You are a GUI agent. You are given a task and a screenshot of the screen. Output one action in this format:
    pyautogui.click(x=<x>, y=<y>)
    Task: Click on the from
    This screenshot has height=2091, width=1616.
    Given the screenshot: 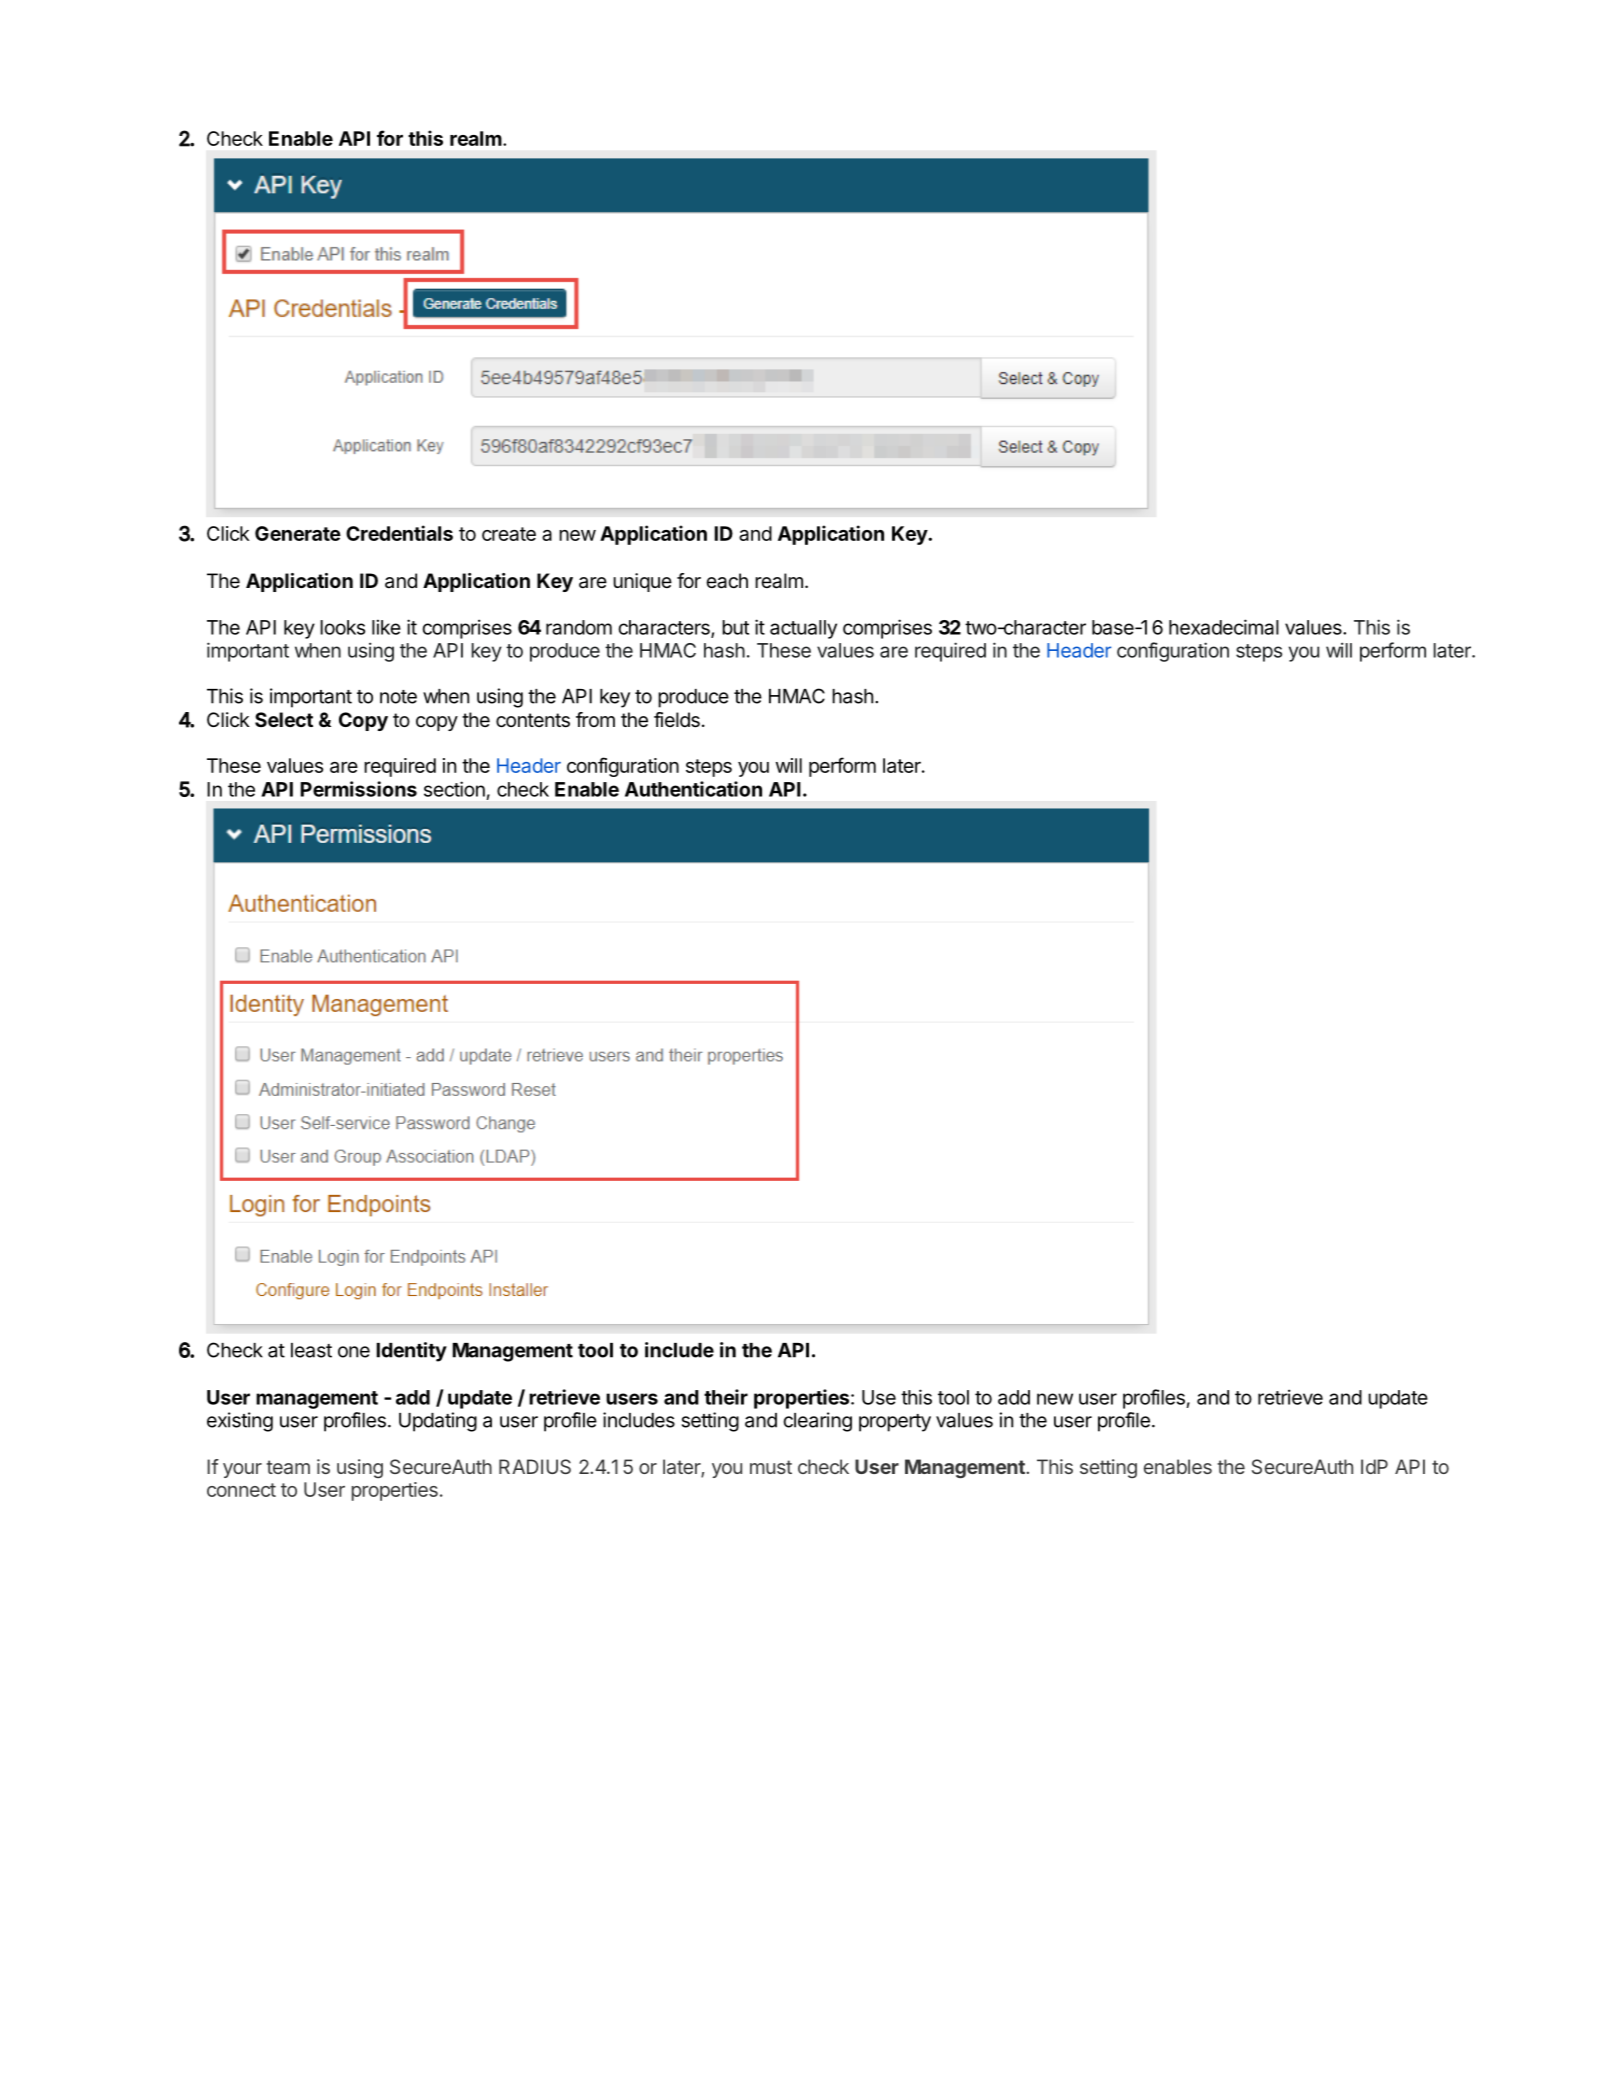 What is the action you would take?
    pyautogui.click(x=595, y=719)
